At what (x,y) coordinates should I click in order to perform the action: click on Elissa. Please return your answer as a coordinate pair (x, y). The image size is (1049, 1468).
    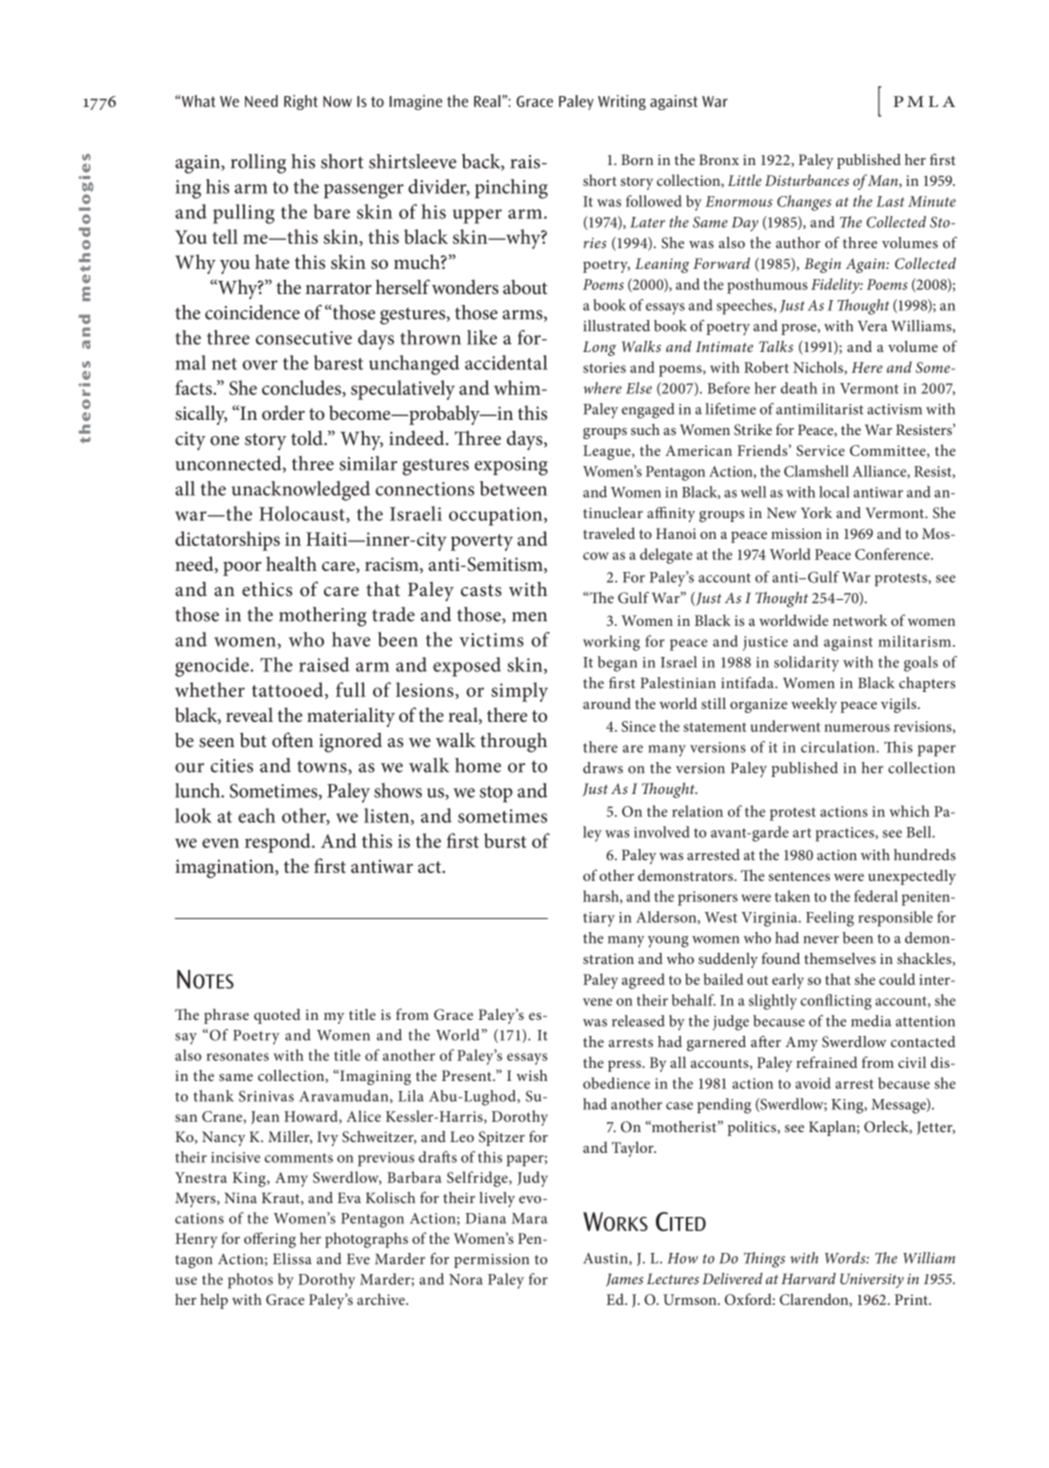
    Looking at the image, I should click on (292, 1259).
